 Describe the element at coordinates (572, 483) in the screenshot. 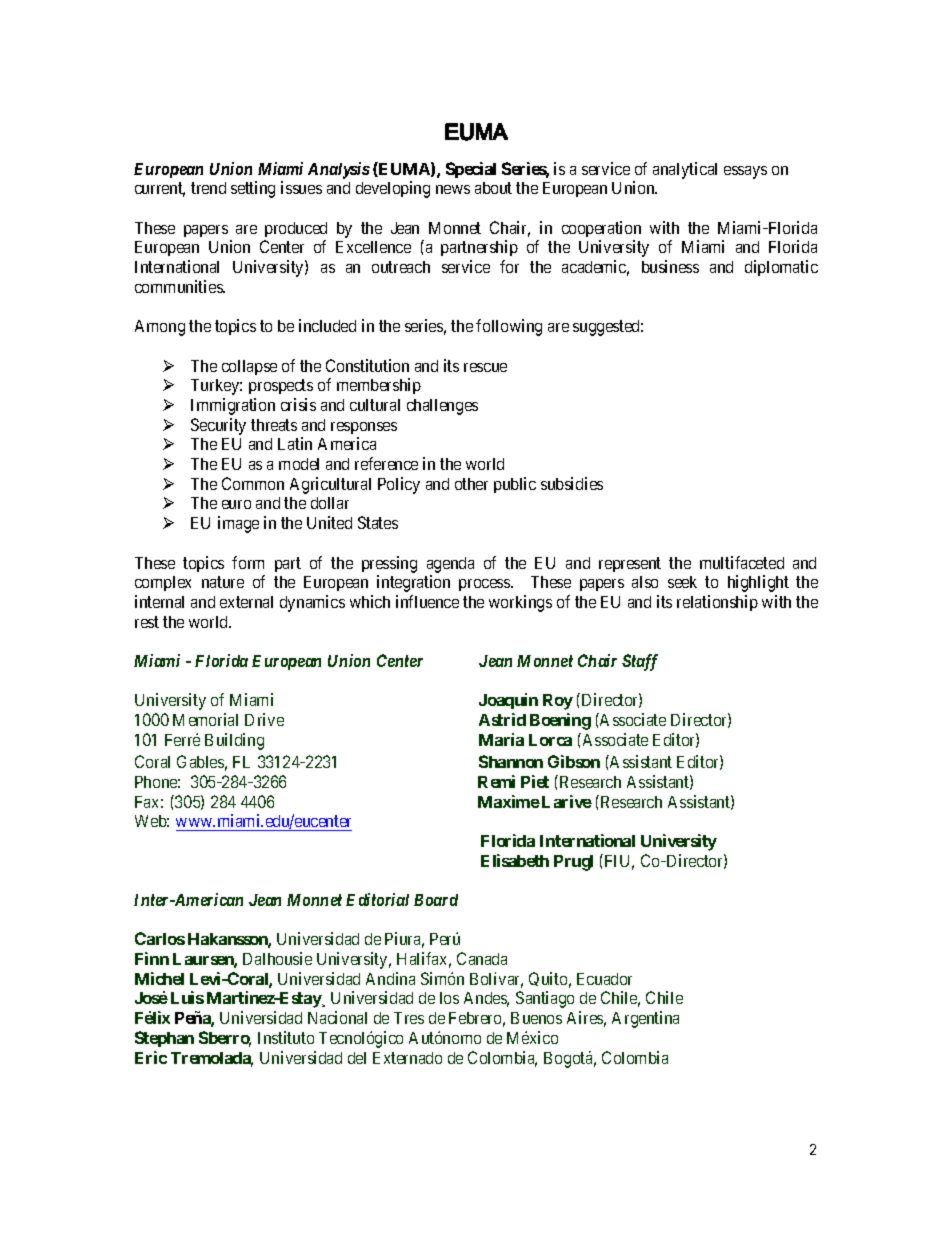

I see `subsidies` at that location.
